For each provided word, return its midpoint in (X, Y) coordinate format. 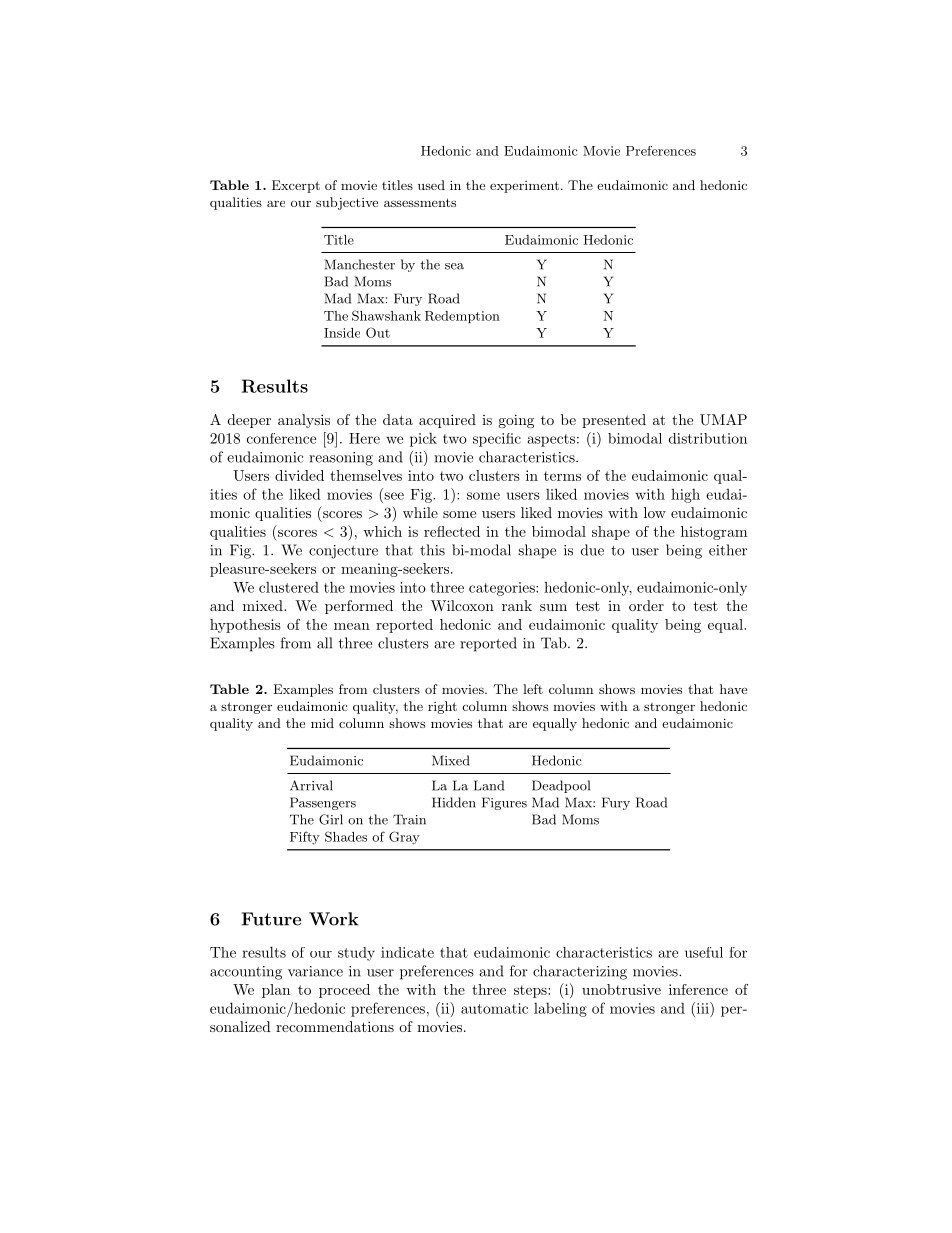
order (646, 605)
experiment (524, 187)
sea (454, 266)
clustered (289, 587)
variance (315, 971)
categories (503, 589)
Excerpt (296, 186)
